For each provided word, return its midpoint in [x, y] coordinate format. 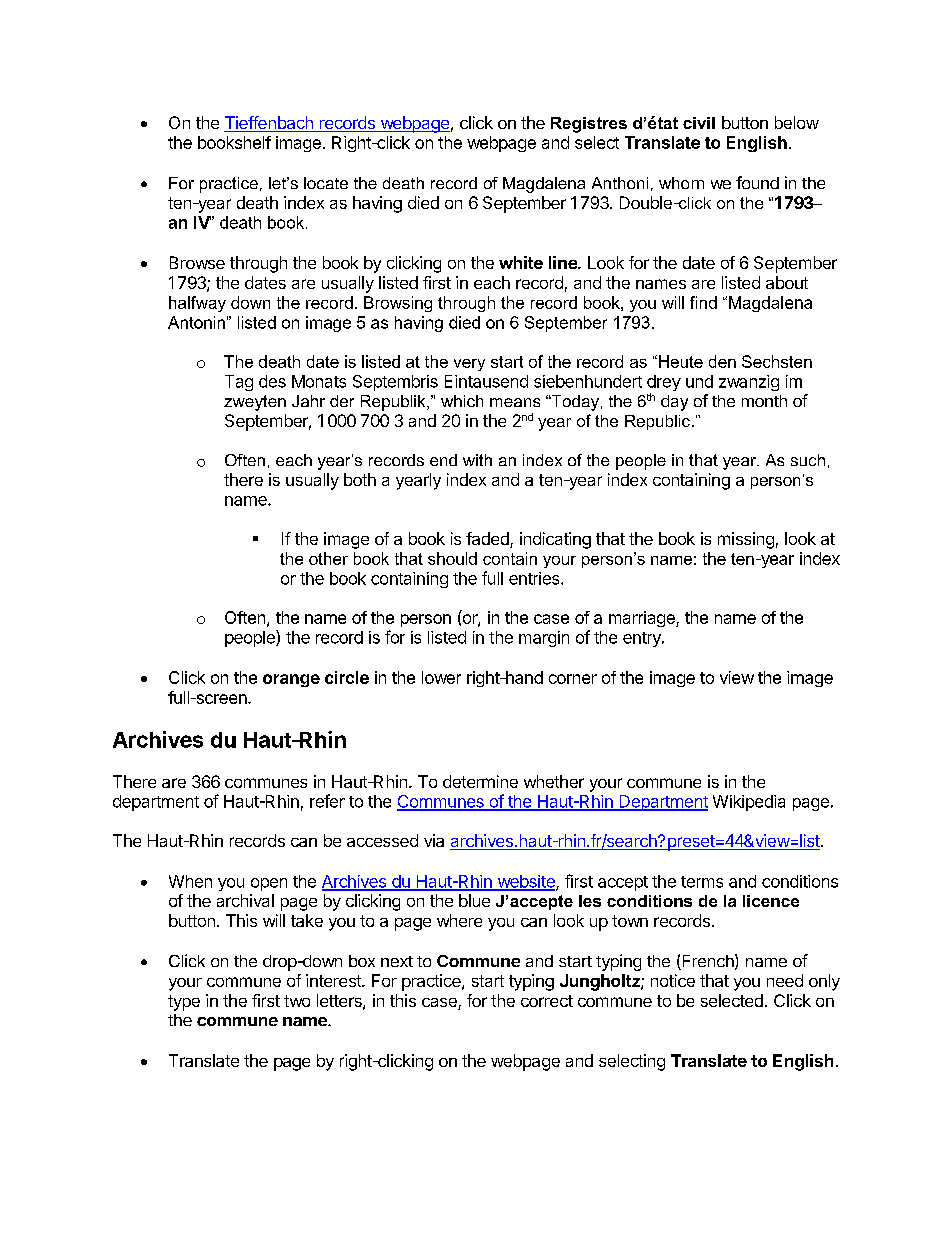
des [272, 381]
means [515, 402]
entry [643, 639]
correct [547, 1001]
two [297, 1001]
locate [326, 183]
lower [441, 677]
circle [347, 677]
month [764, 401]
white [521, 262]
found [757, 182]
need [785, 980]
